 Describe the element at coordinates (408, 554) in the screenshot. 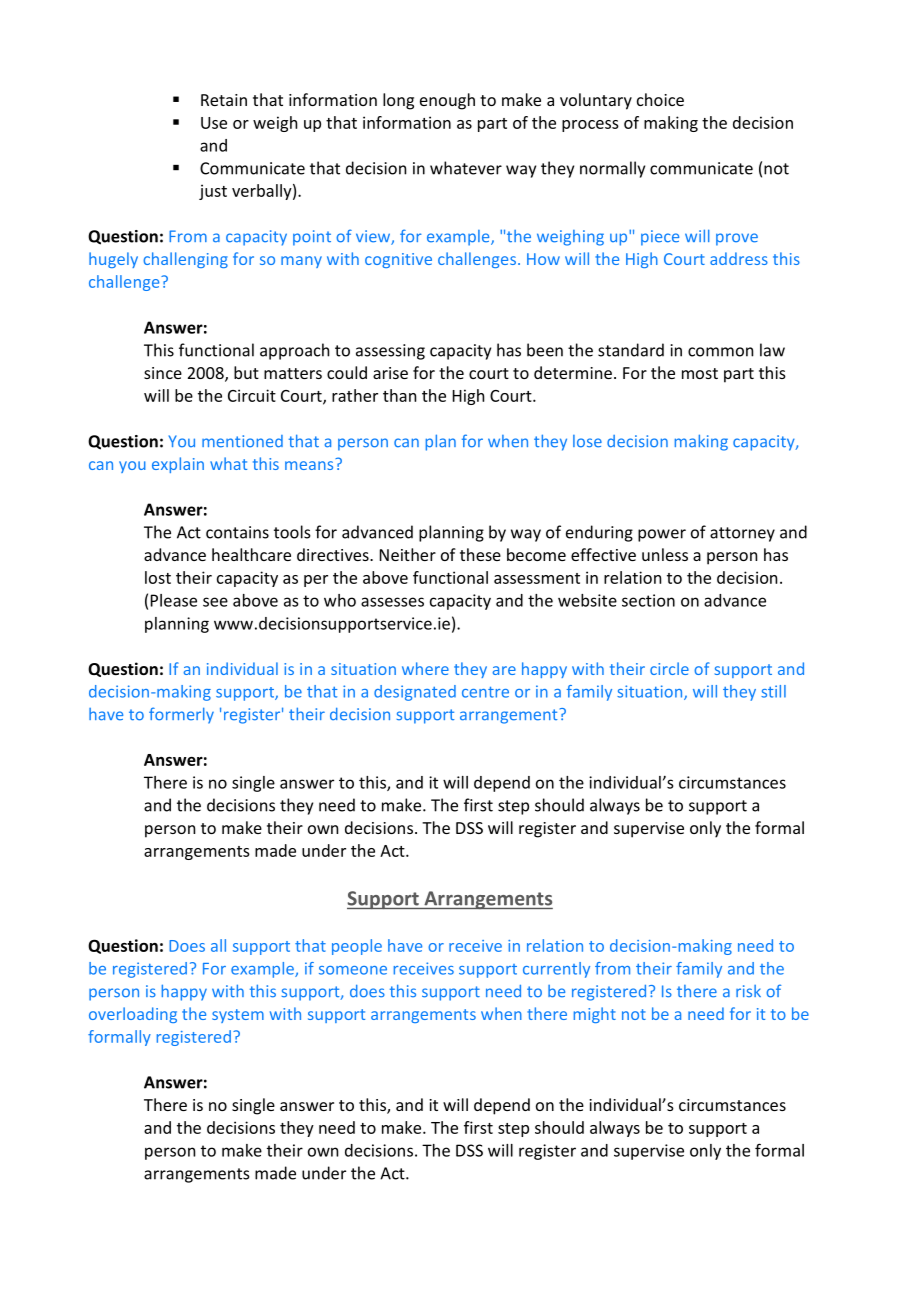

I see `Neither` at that location.
